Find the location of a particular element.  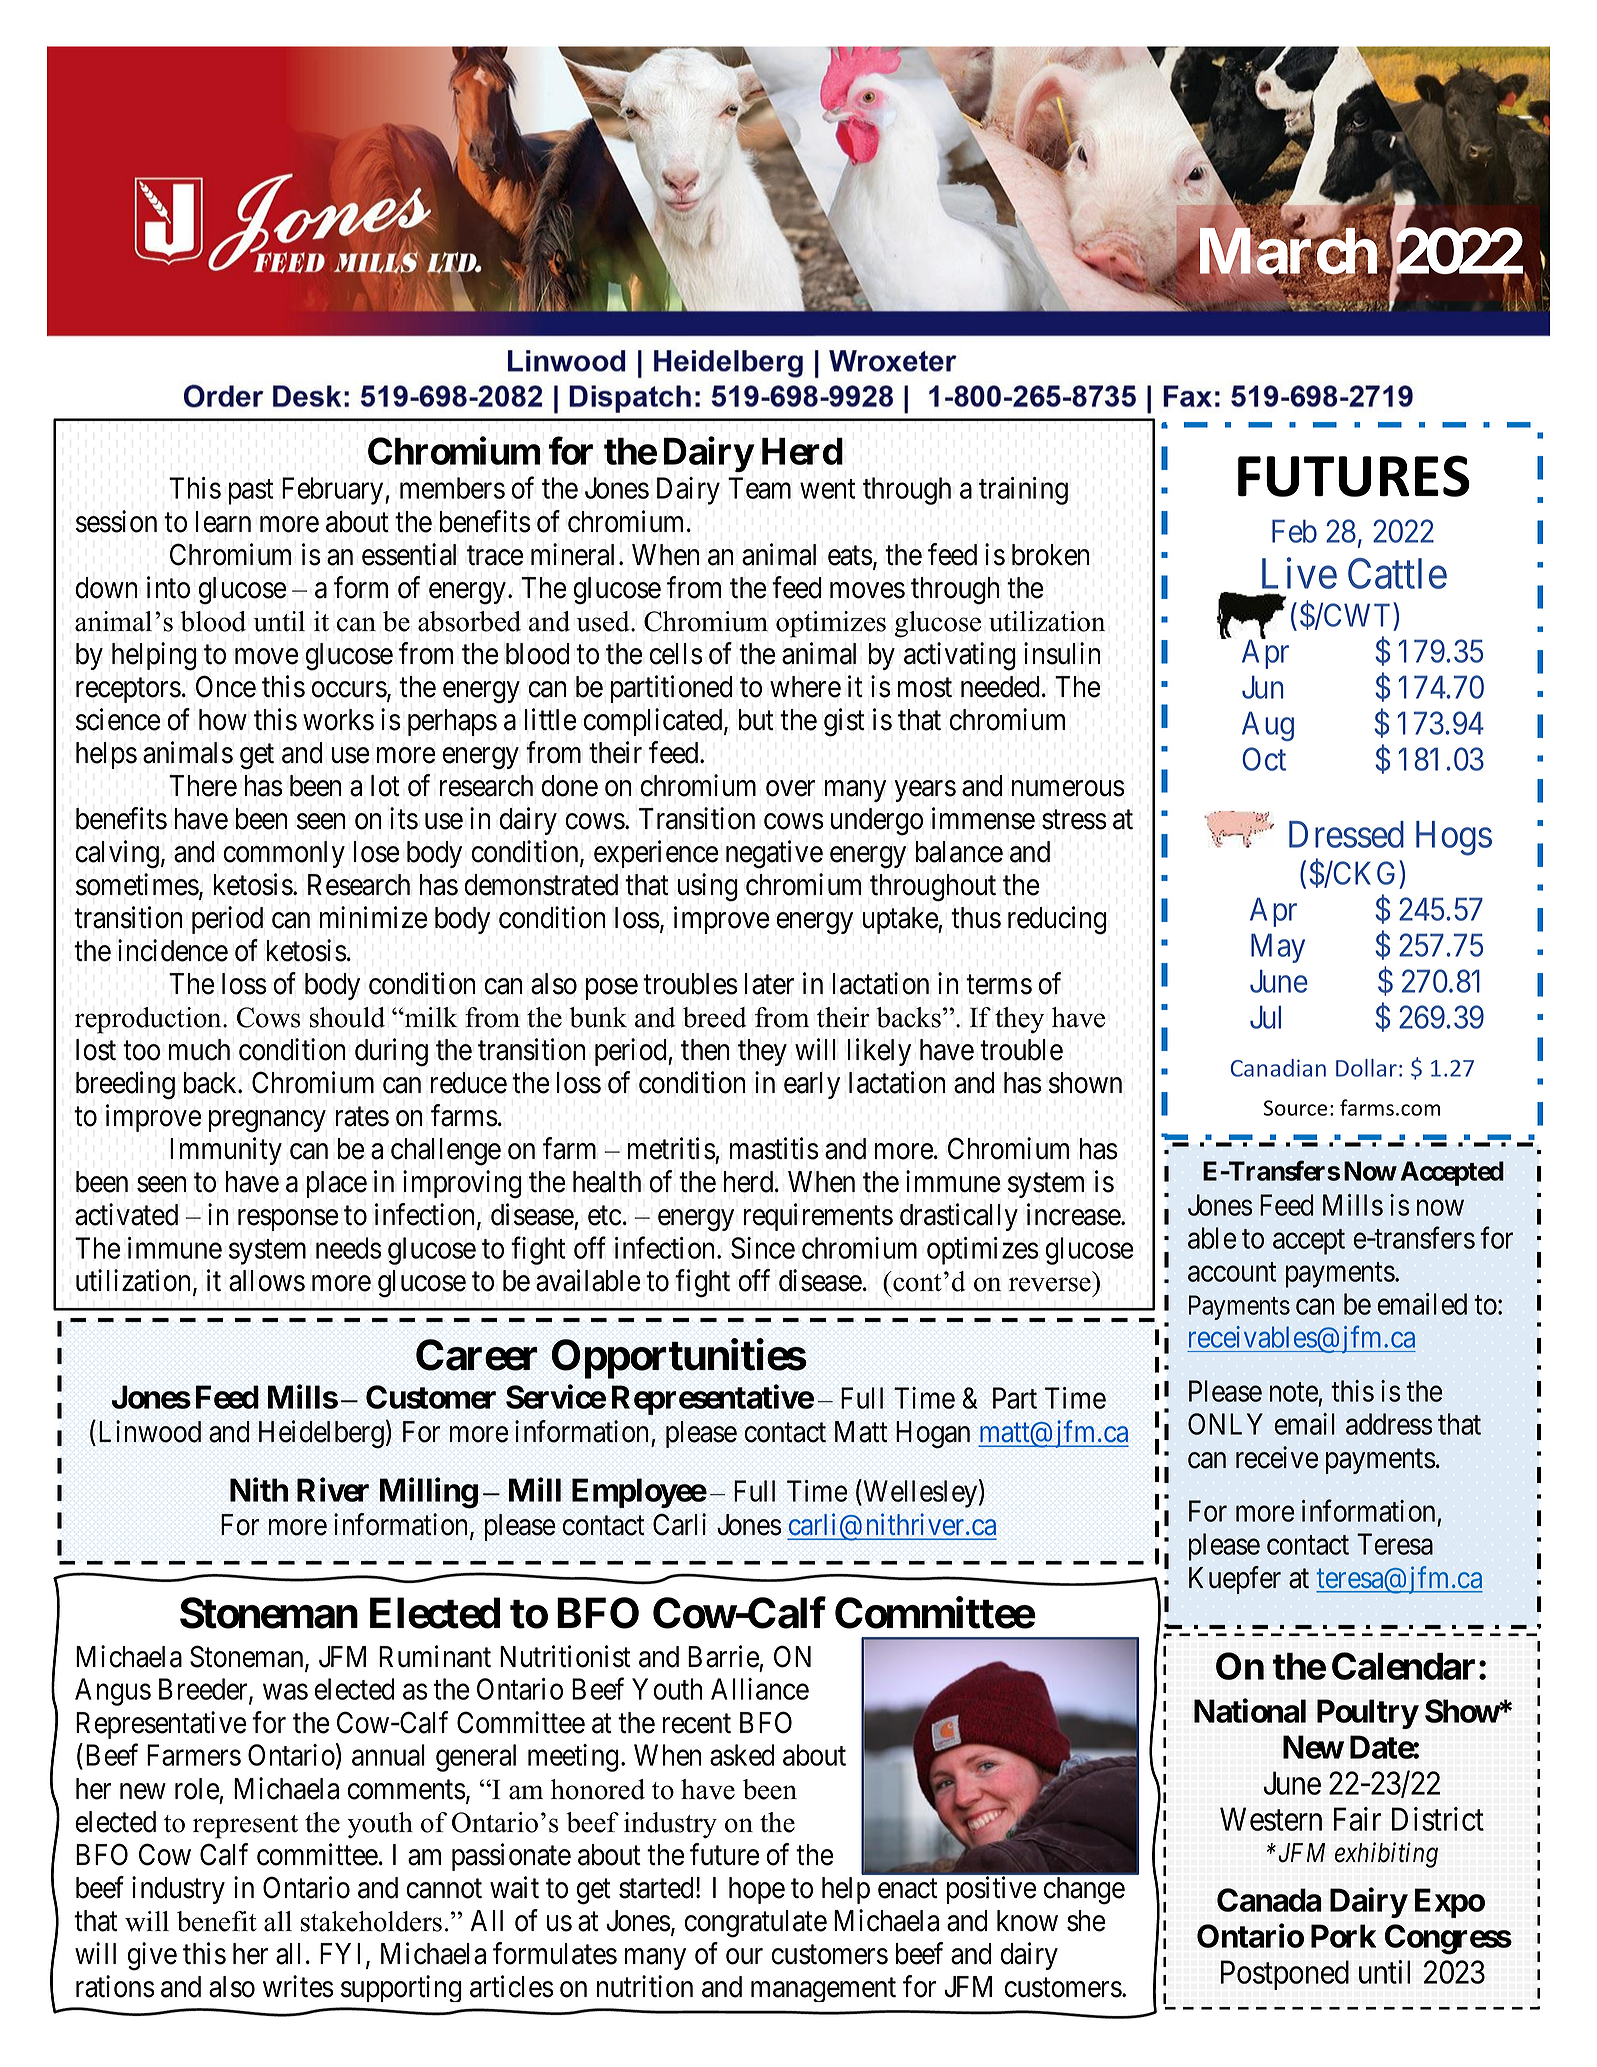

Since is located at coordinates (763, 1248).
